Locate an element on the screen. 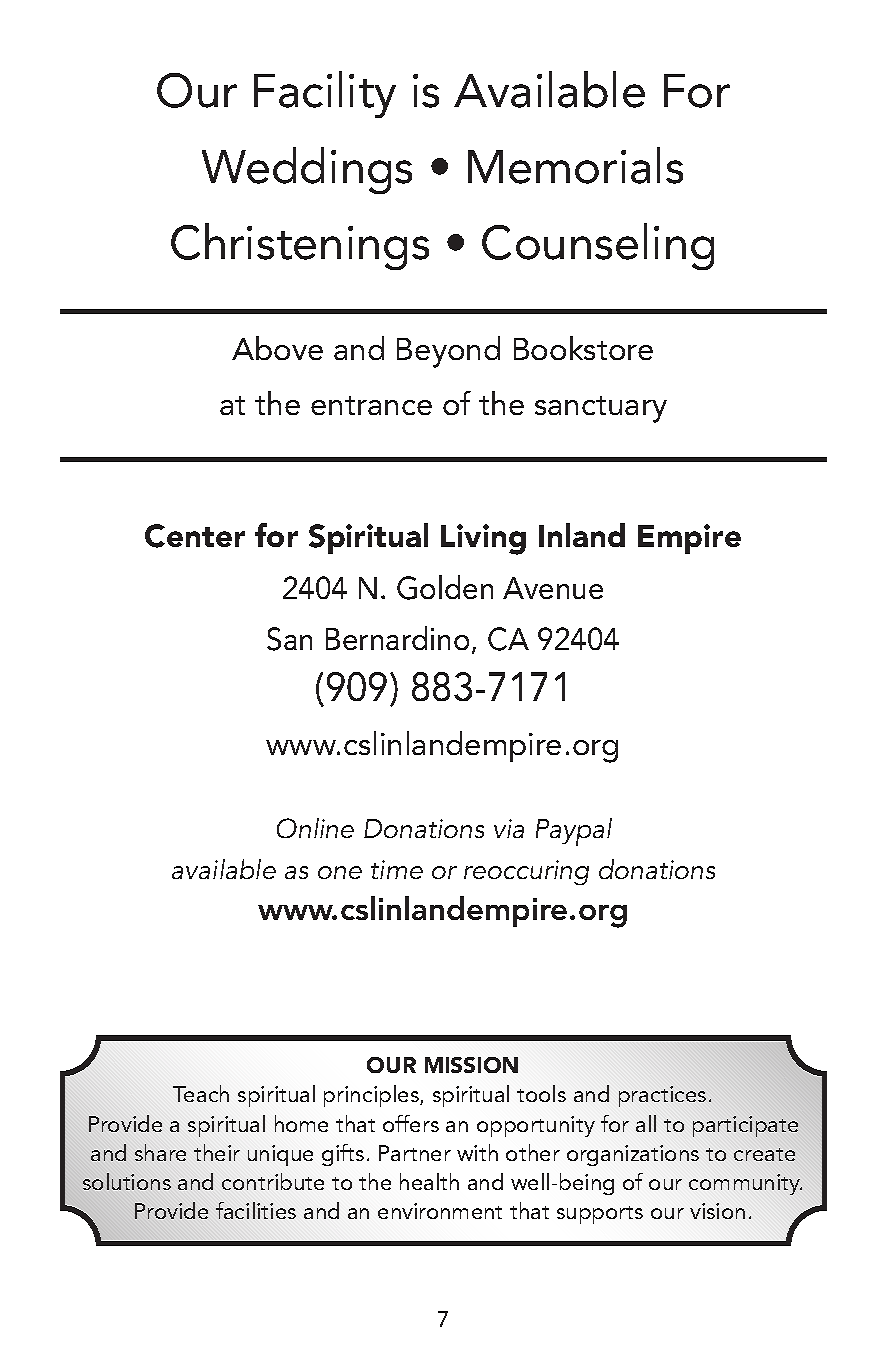 The width and height of the screenshot is (887, 1372). Living is located at coordinates (483, 539).
